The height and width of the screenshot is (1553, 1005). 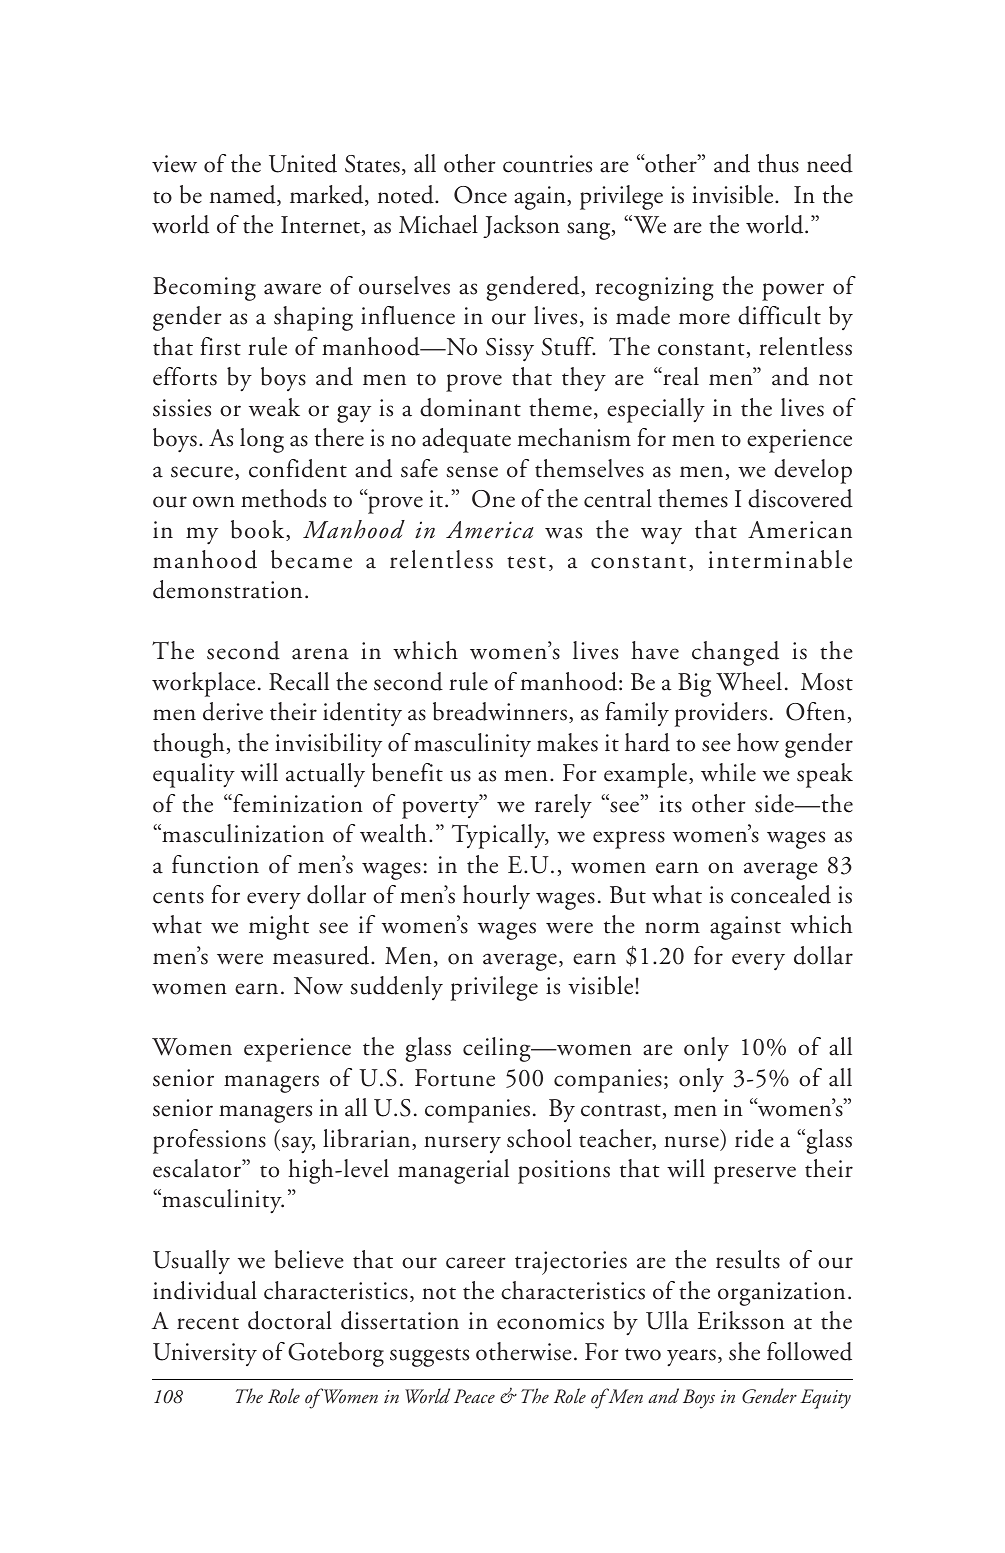 What do you see at coordinates (813, 471) in the screenshot?
I see `develop` at bounding box center [813, 471].
